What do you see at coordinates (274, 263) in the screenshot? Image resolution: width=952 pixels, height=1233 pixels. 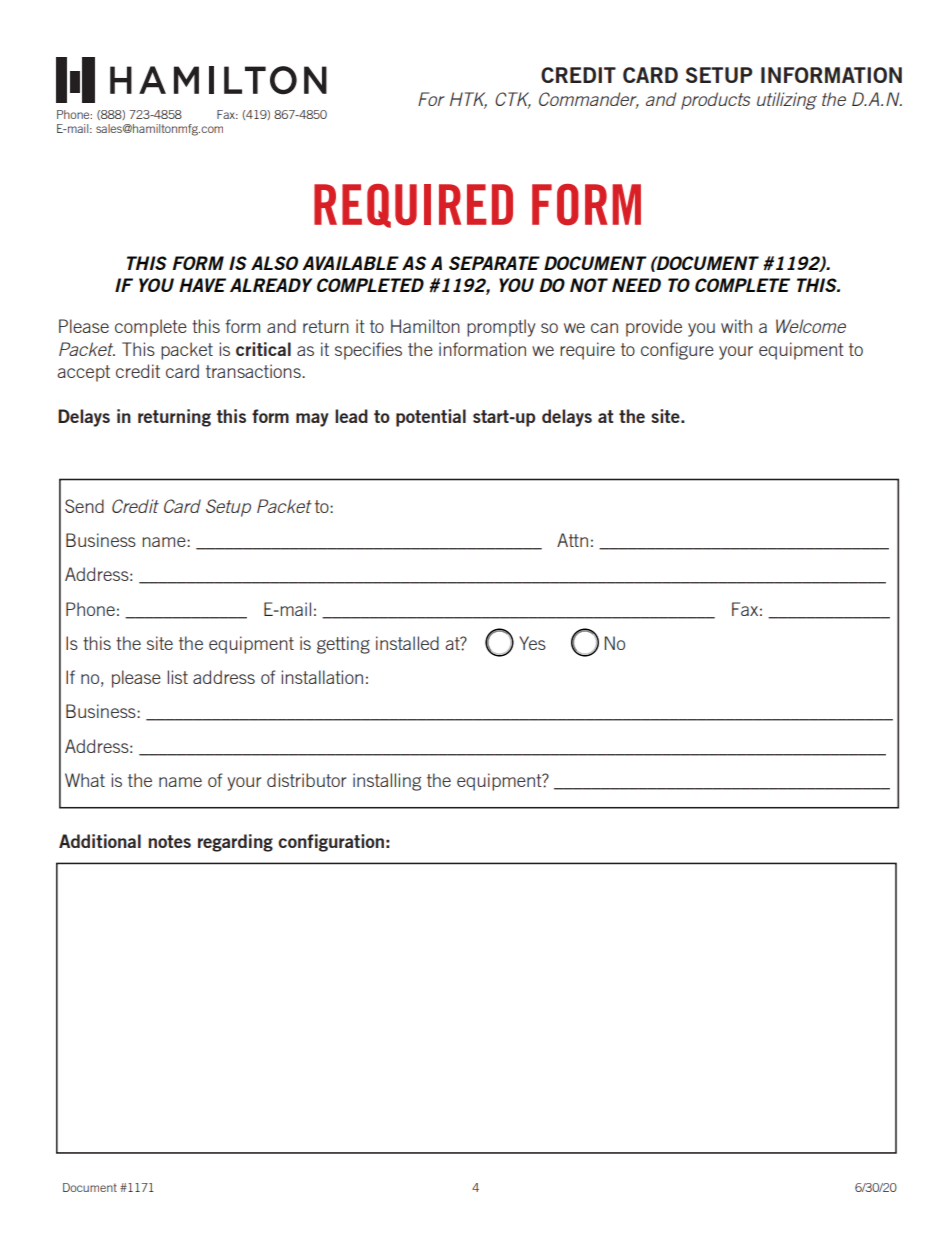 I see `ALSO` at bounding box center [274, 263].
